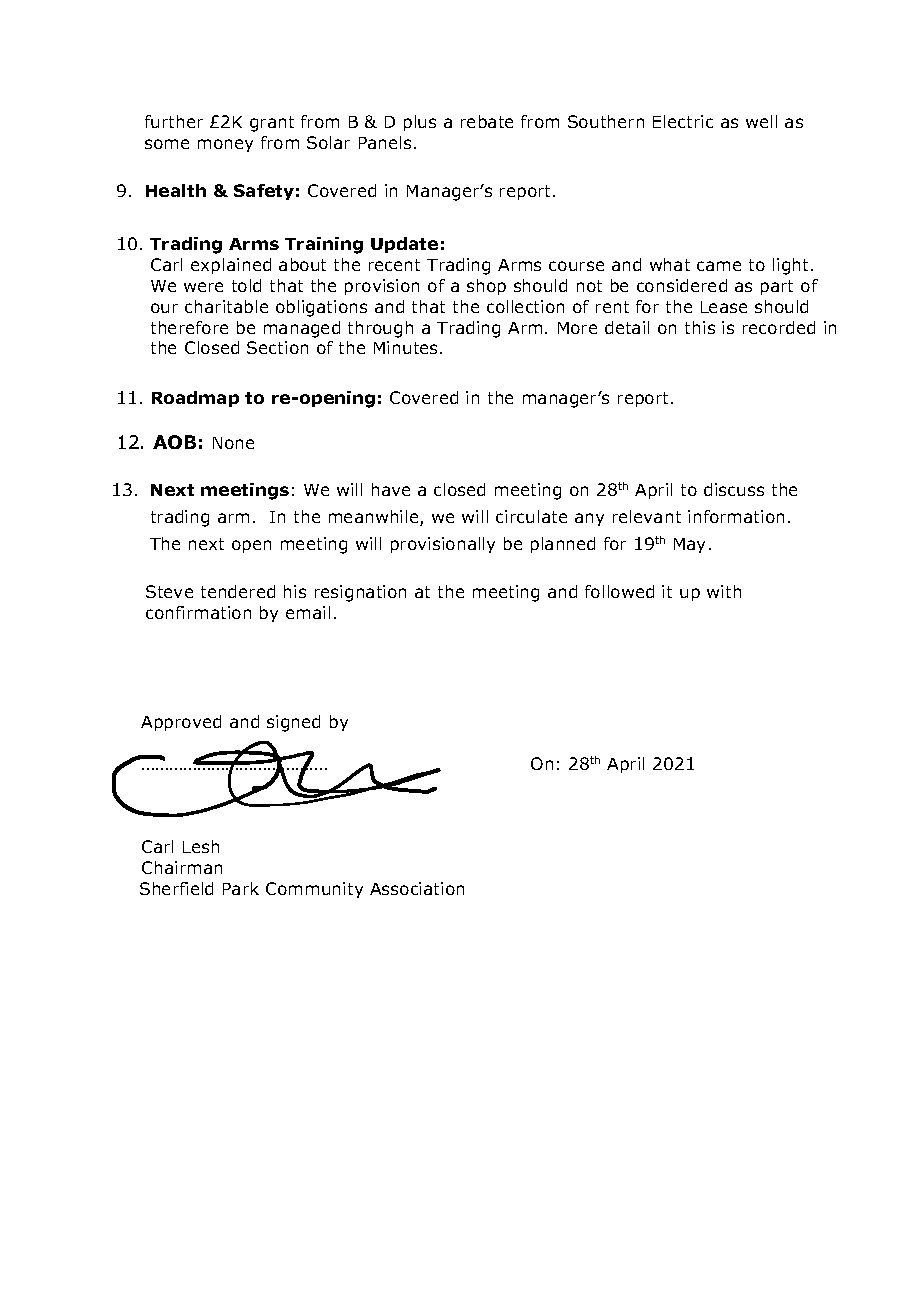 Image resolution: width=924 pixels, height=1308 pixels. What do you see at coordinates (225, 145) in the document?
I see `money` at bounding box center [225, 145].
